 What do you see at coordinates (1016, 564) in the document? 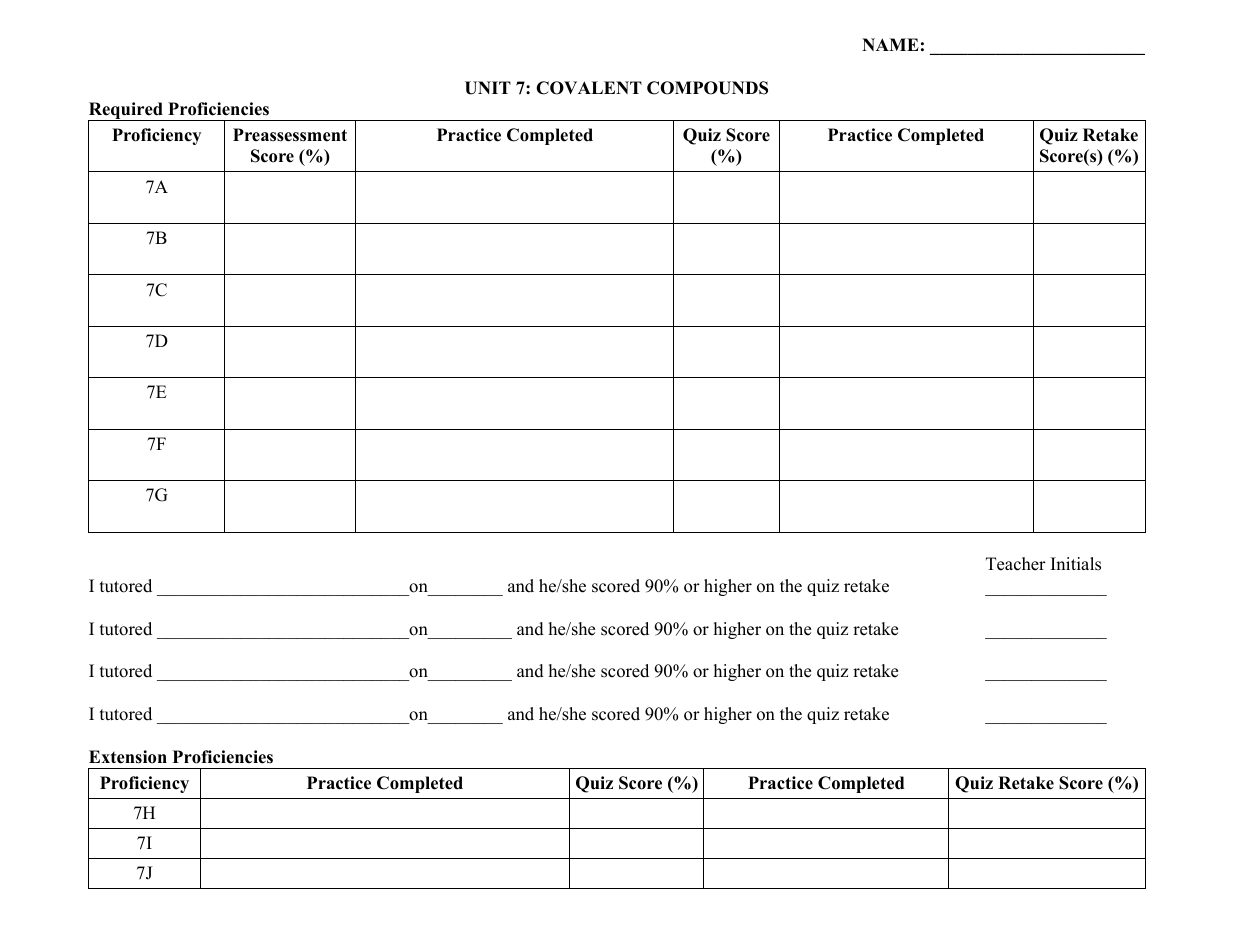
I see `Teacher` at bounding box center [1016, 564].
